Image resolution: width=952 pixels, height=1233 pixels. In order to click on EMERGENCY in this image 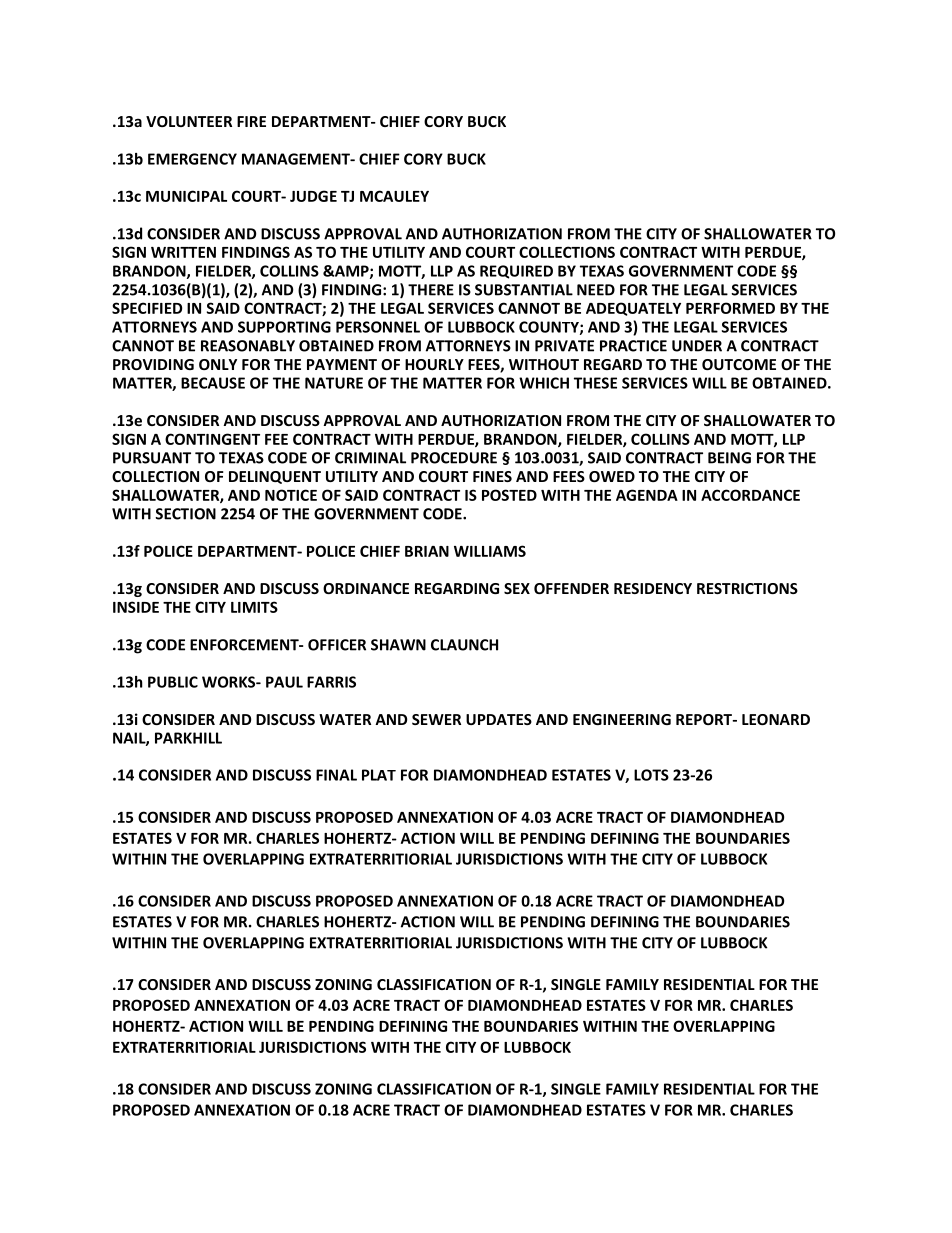, I will do `click(192, 159)`.
